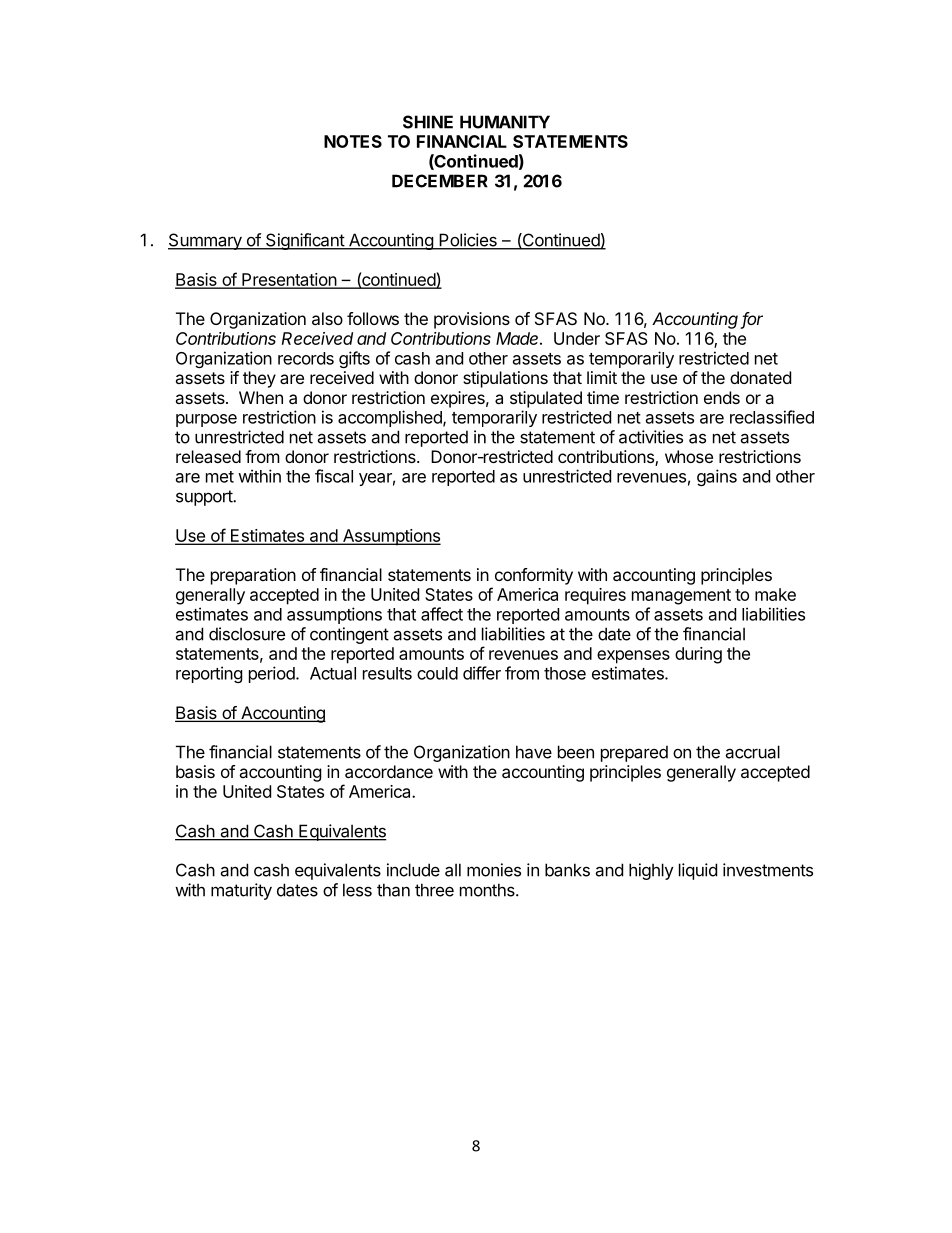 Image resolution: width=952 pixels, height=1233 pixels. What do you see at coordinates (440, 181) in the document?
I see `DECEMBER` at bounding box center [440, 181].
